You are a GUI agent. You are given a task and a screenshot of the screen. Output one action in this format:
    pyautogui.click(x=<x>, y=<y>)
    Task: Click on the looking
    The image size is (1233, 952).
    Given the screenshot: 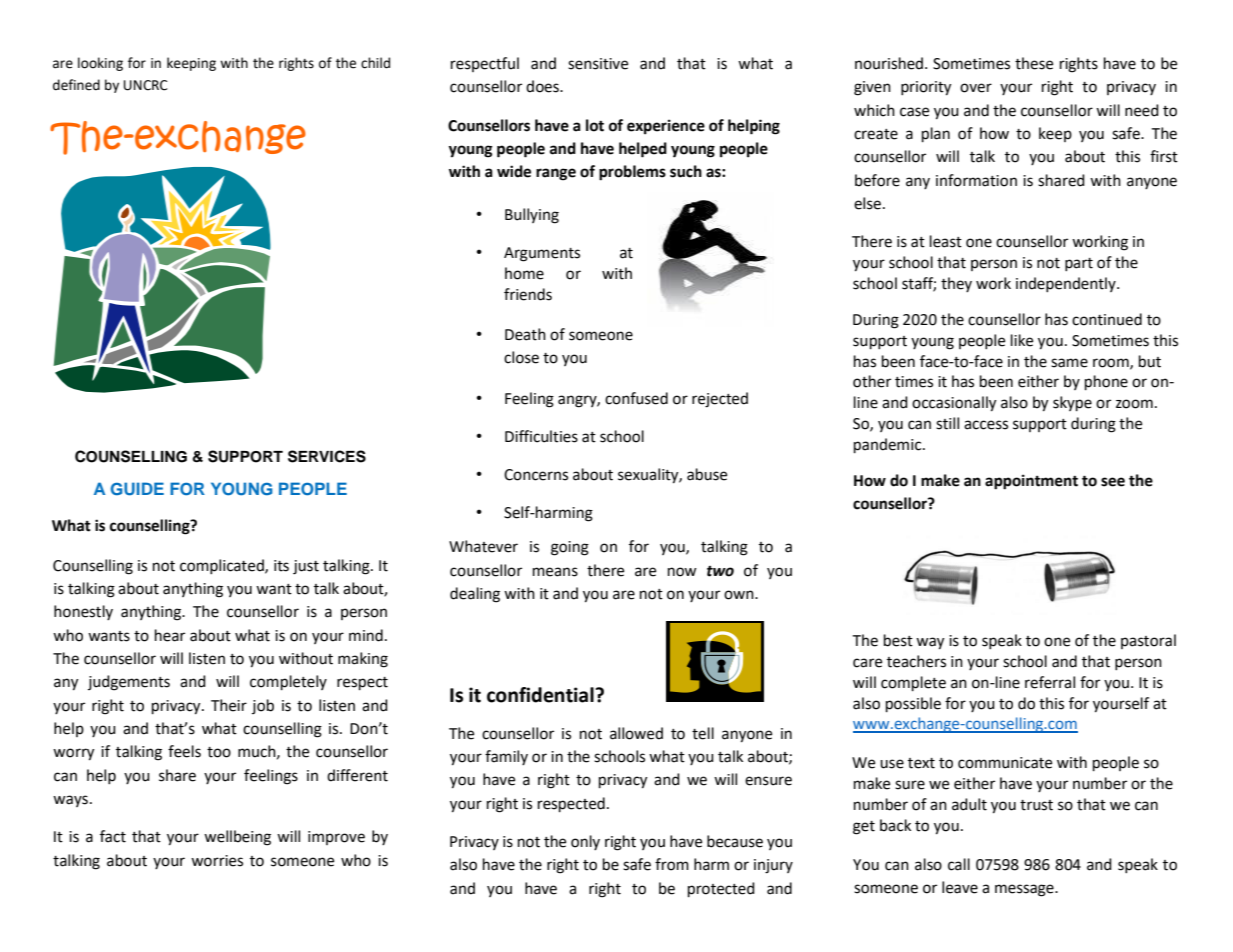 What is the action you would take?
    pyautogui.click(x=100, y=64)
